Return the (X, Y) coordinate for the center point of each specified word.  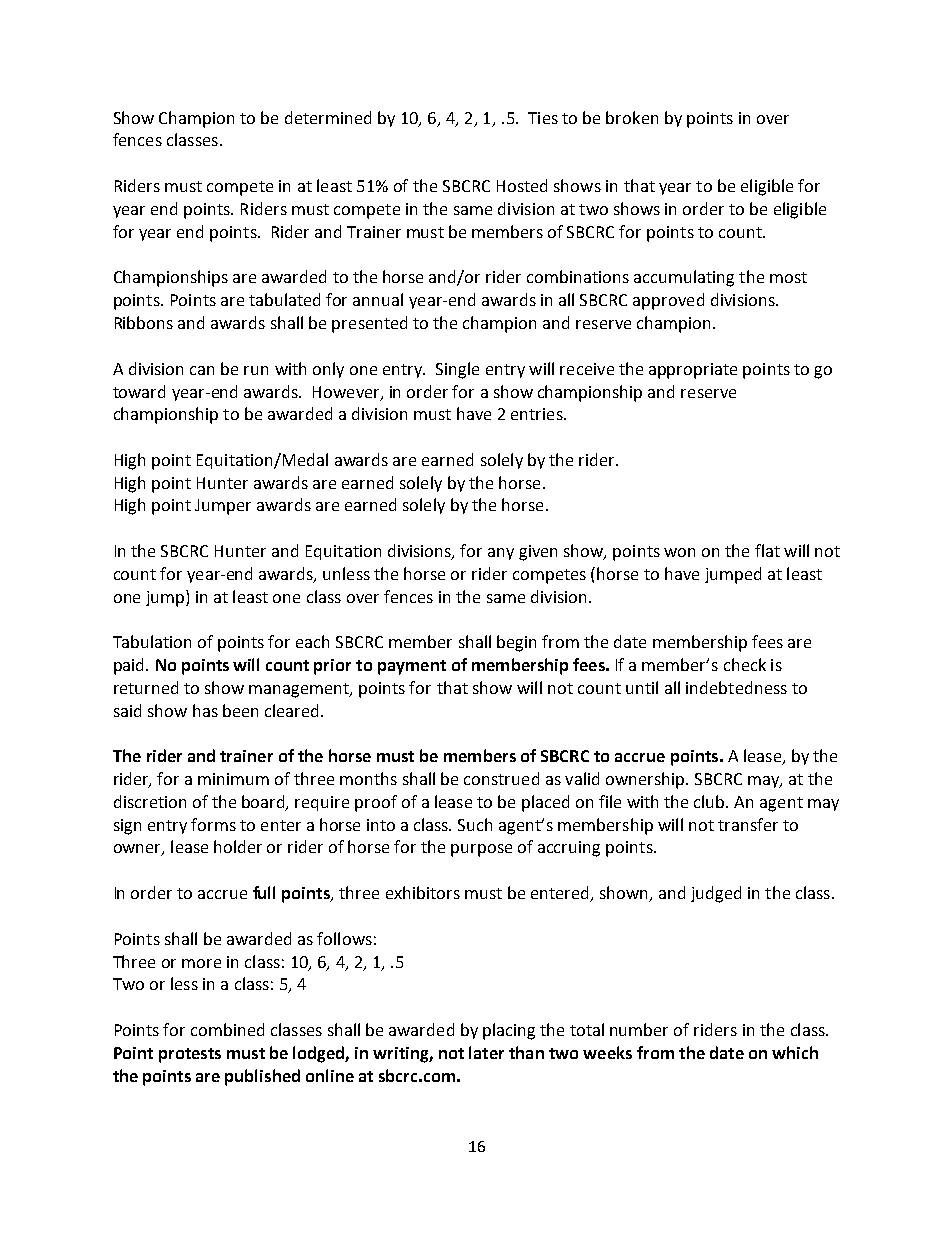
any (501, 554)
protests (190, 1055)
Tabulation (152, 641)
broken (632, 117)
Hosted (522, 185)
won (679, 552)
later (486, 1052)
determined (328, 117)
